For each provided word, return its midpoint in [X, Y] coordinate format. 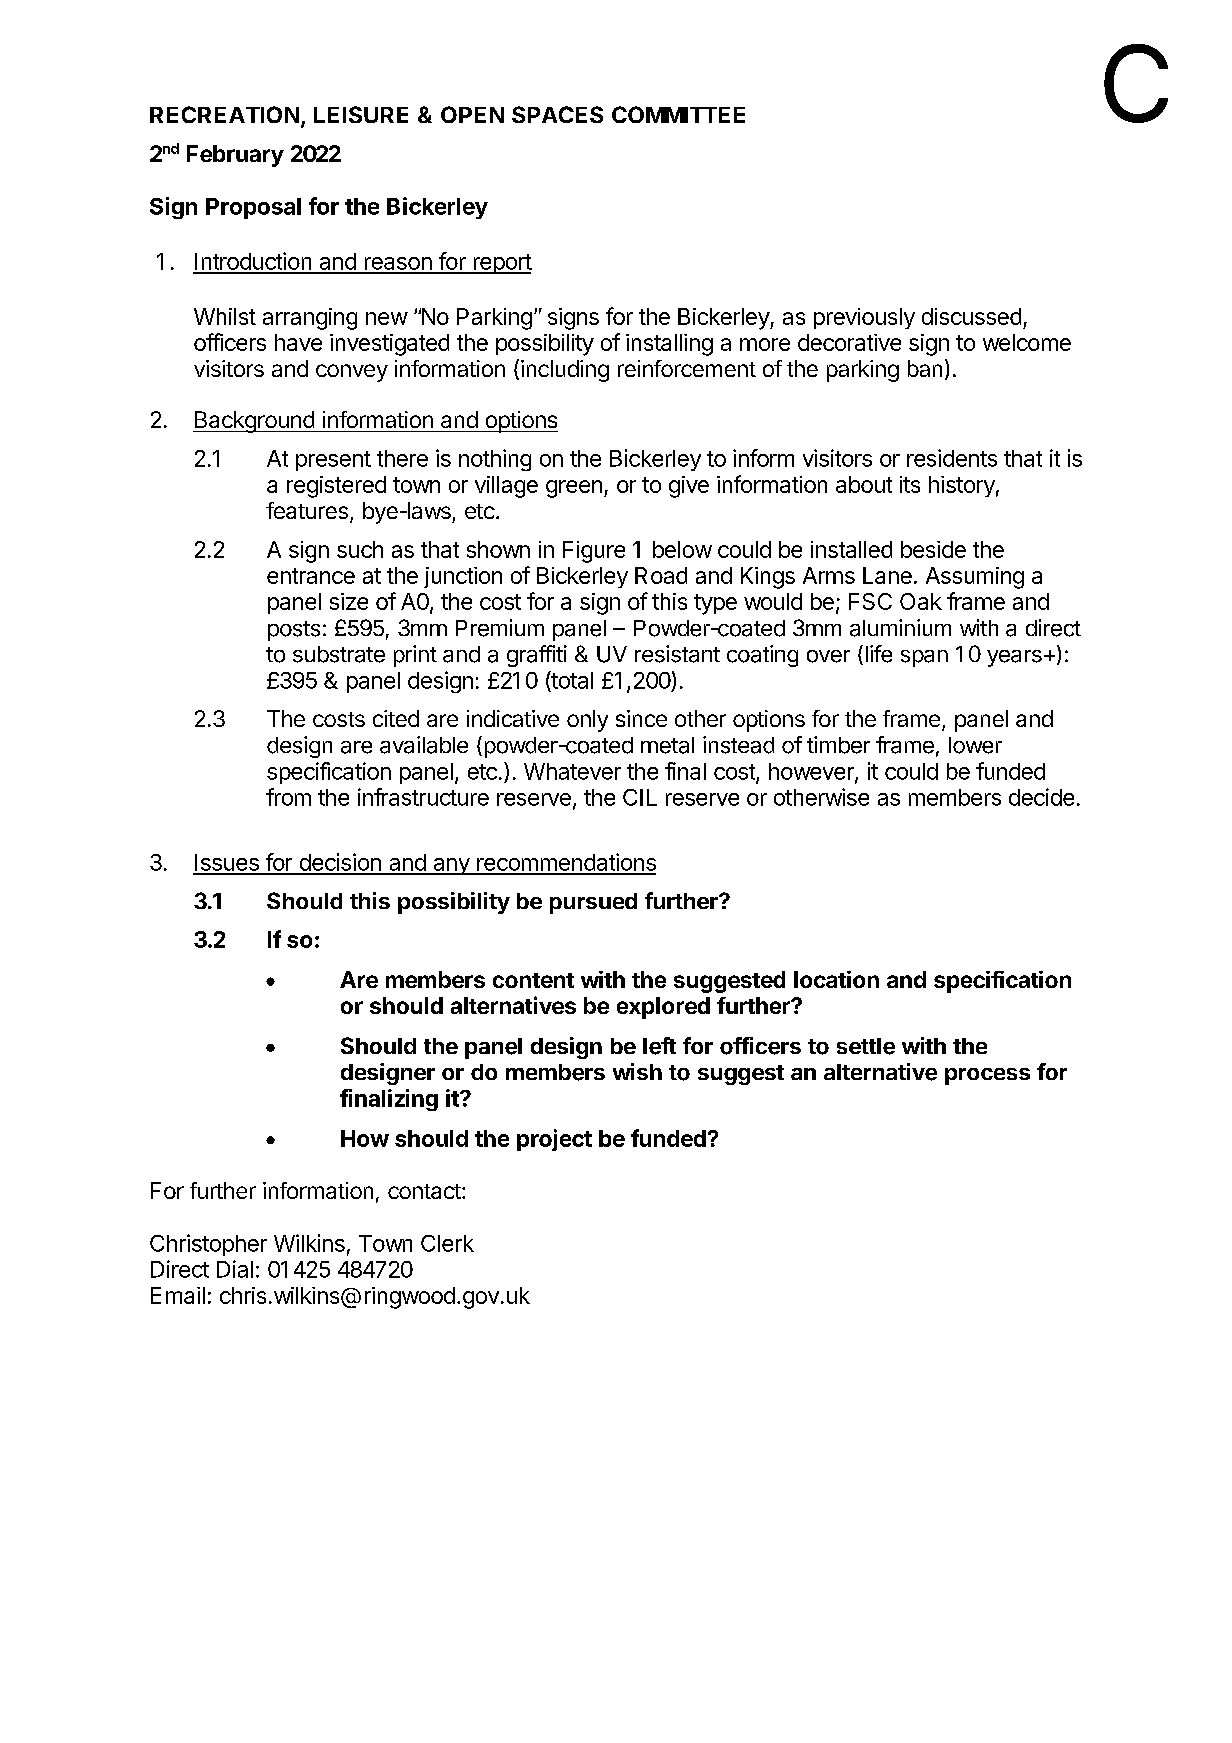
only [587, 721]
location [836, 979]
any [451, 866]
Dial [235, 1269]
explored [663, 1008]
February [235, 156]
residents [952, 458]
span [924, 658]
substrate [339, 654]
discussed [971, 316]
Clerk [447, 1243]
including [565, 371]
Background [254, 422]
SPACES [557, 114]
